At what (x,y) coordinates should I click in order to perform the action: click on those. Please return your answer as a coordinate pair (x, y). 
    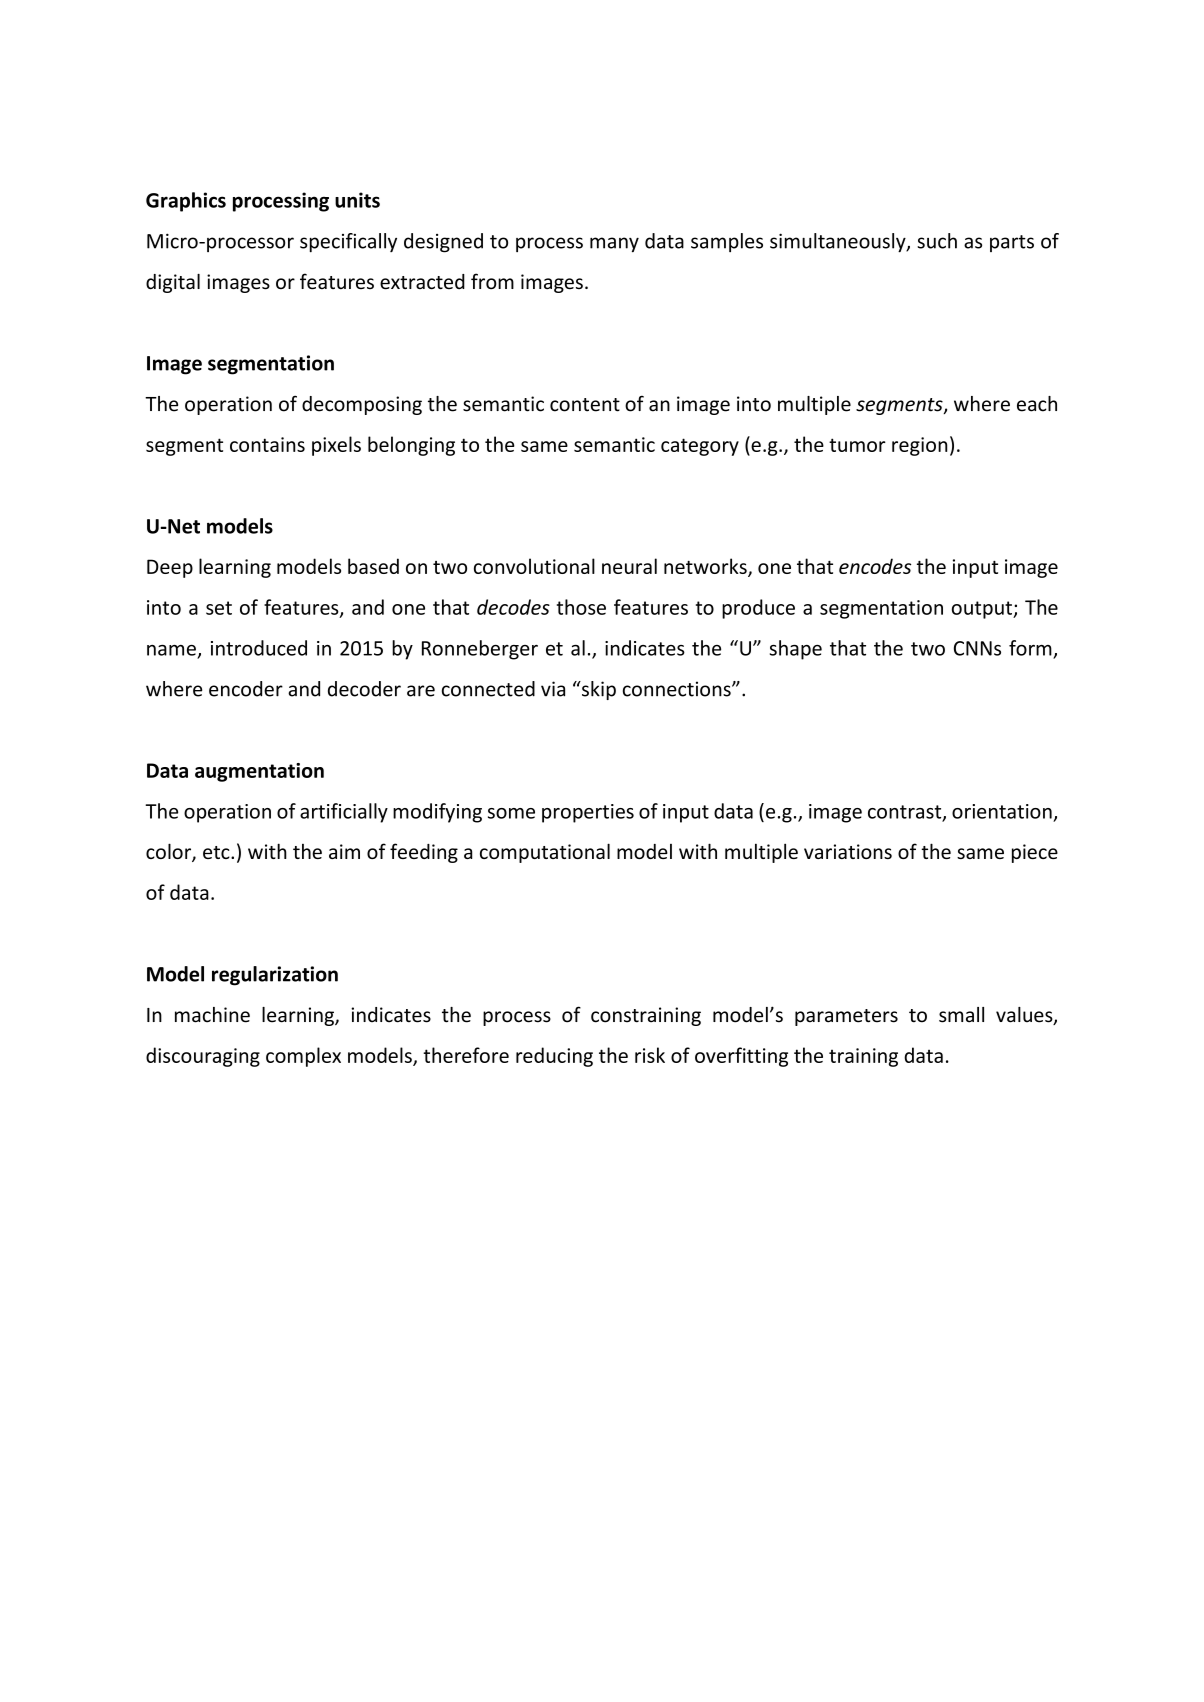
    Looking at the image, I should click on (581, 607).
